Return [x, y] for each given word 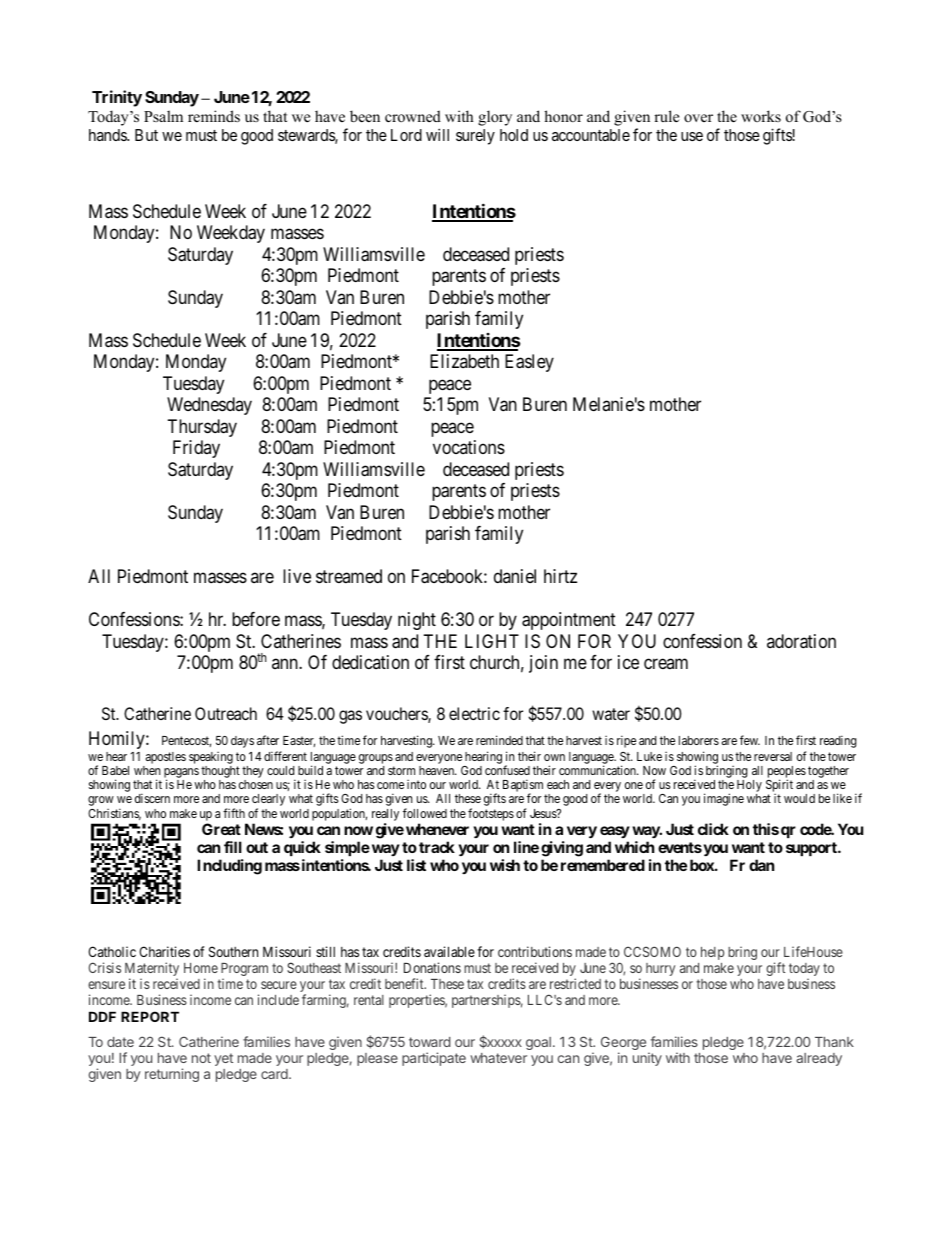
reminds [214, 116]
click [713, 829]
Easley [529, 363]
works [761, 116]
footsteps [491, 814]
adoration [801, 641]
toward [429, 1042]
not [201, 1058]
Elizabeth [464, 361]
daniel [515, 576]
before [256, 619]
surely [475, 137]
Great [221, 829]
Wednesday [209, 406]
